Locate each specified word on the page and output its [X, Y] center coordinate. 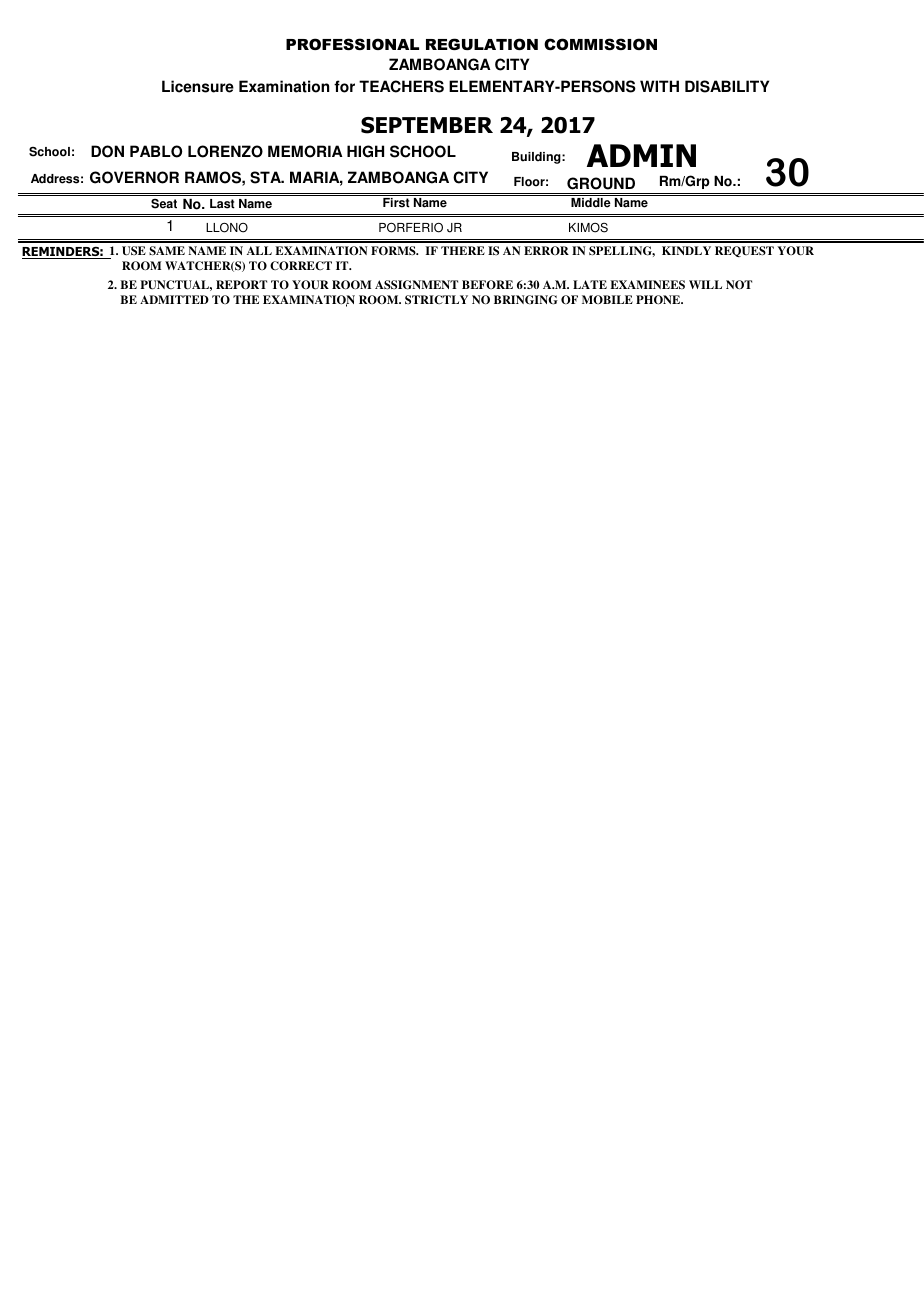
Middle [591, 203]
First [396, 203]
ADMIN [641, 155]
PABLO [156, 151]
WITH [659, 86]
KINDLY [686, 250]
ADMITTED [174, 299]
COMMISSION [600, 44]
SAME [167, 251]
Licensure [198, 86]
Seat [164, 204]
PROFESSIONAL [352, 44]
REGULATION [482, 44]
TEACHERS [401, 86]
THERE [463, 250]
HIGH [365, 151]
